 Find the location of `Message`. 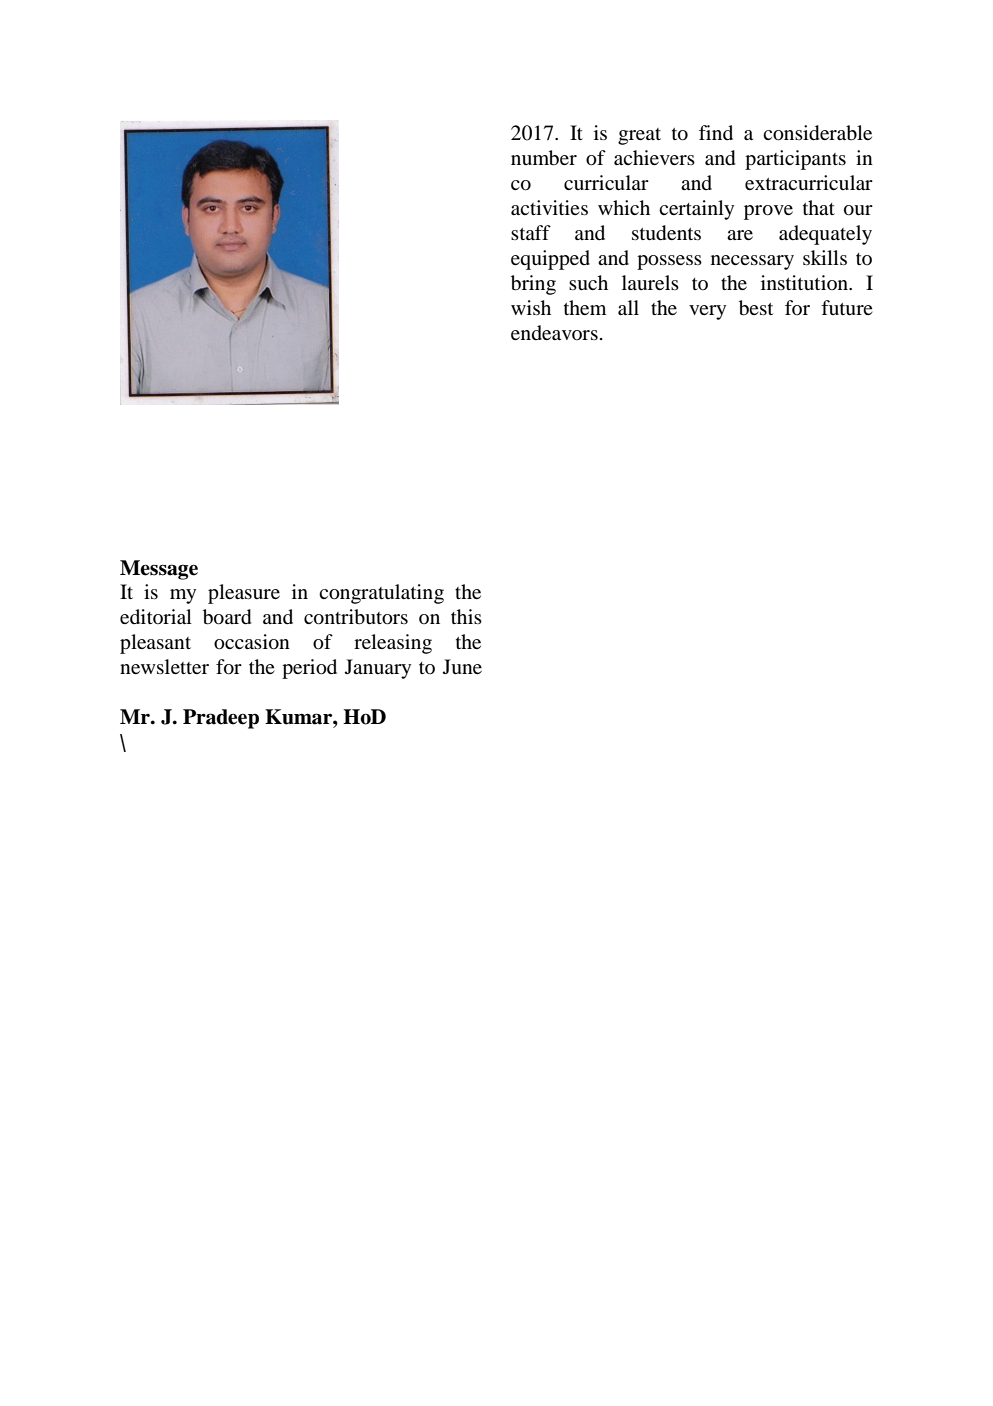

Message is located at coordinates (159, 570).
